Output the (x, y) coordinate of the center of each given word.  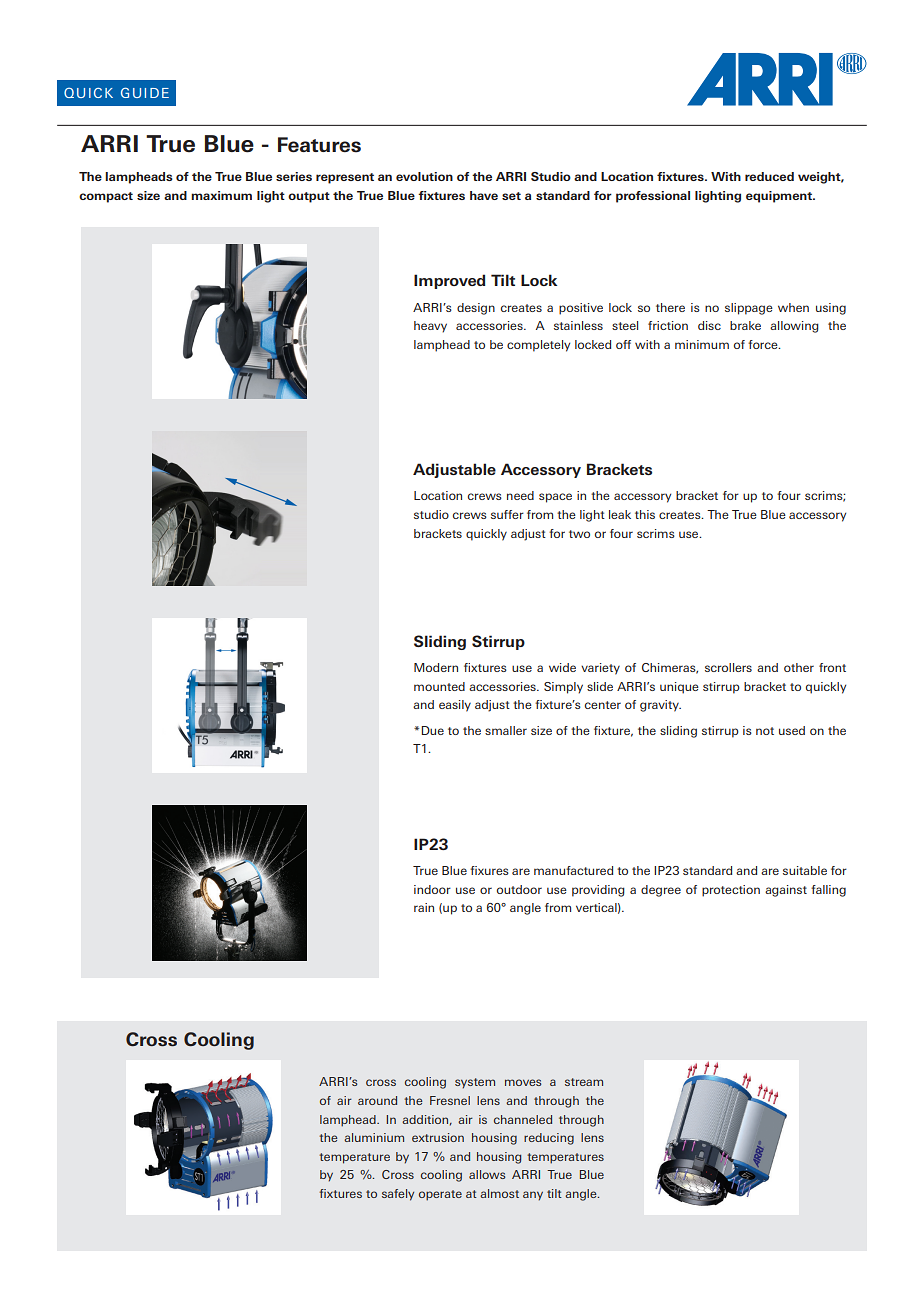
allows (487, 1174)
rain (424, 907)
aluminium (374, 1137)
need (520, 495)
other (799, 667)
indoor (432, 889)
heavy (430, 327)
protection (731, 891)
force (764, 344)
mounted (439, 686)
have (484, 195)
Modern (436, 667)
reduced (769, 176)
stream (584, 1082)
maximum (221, 195)
